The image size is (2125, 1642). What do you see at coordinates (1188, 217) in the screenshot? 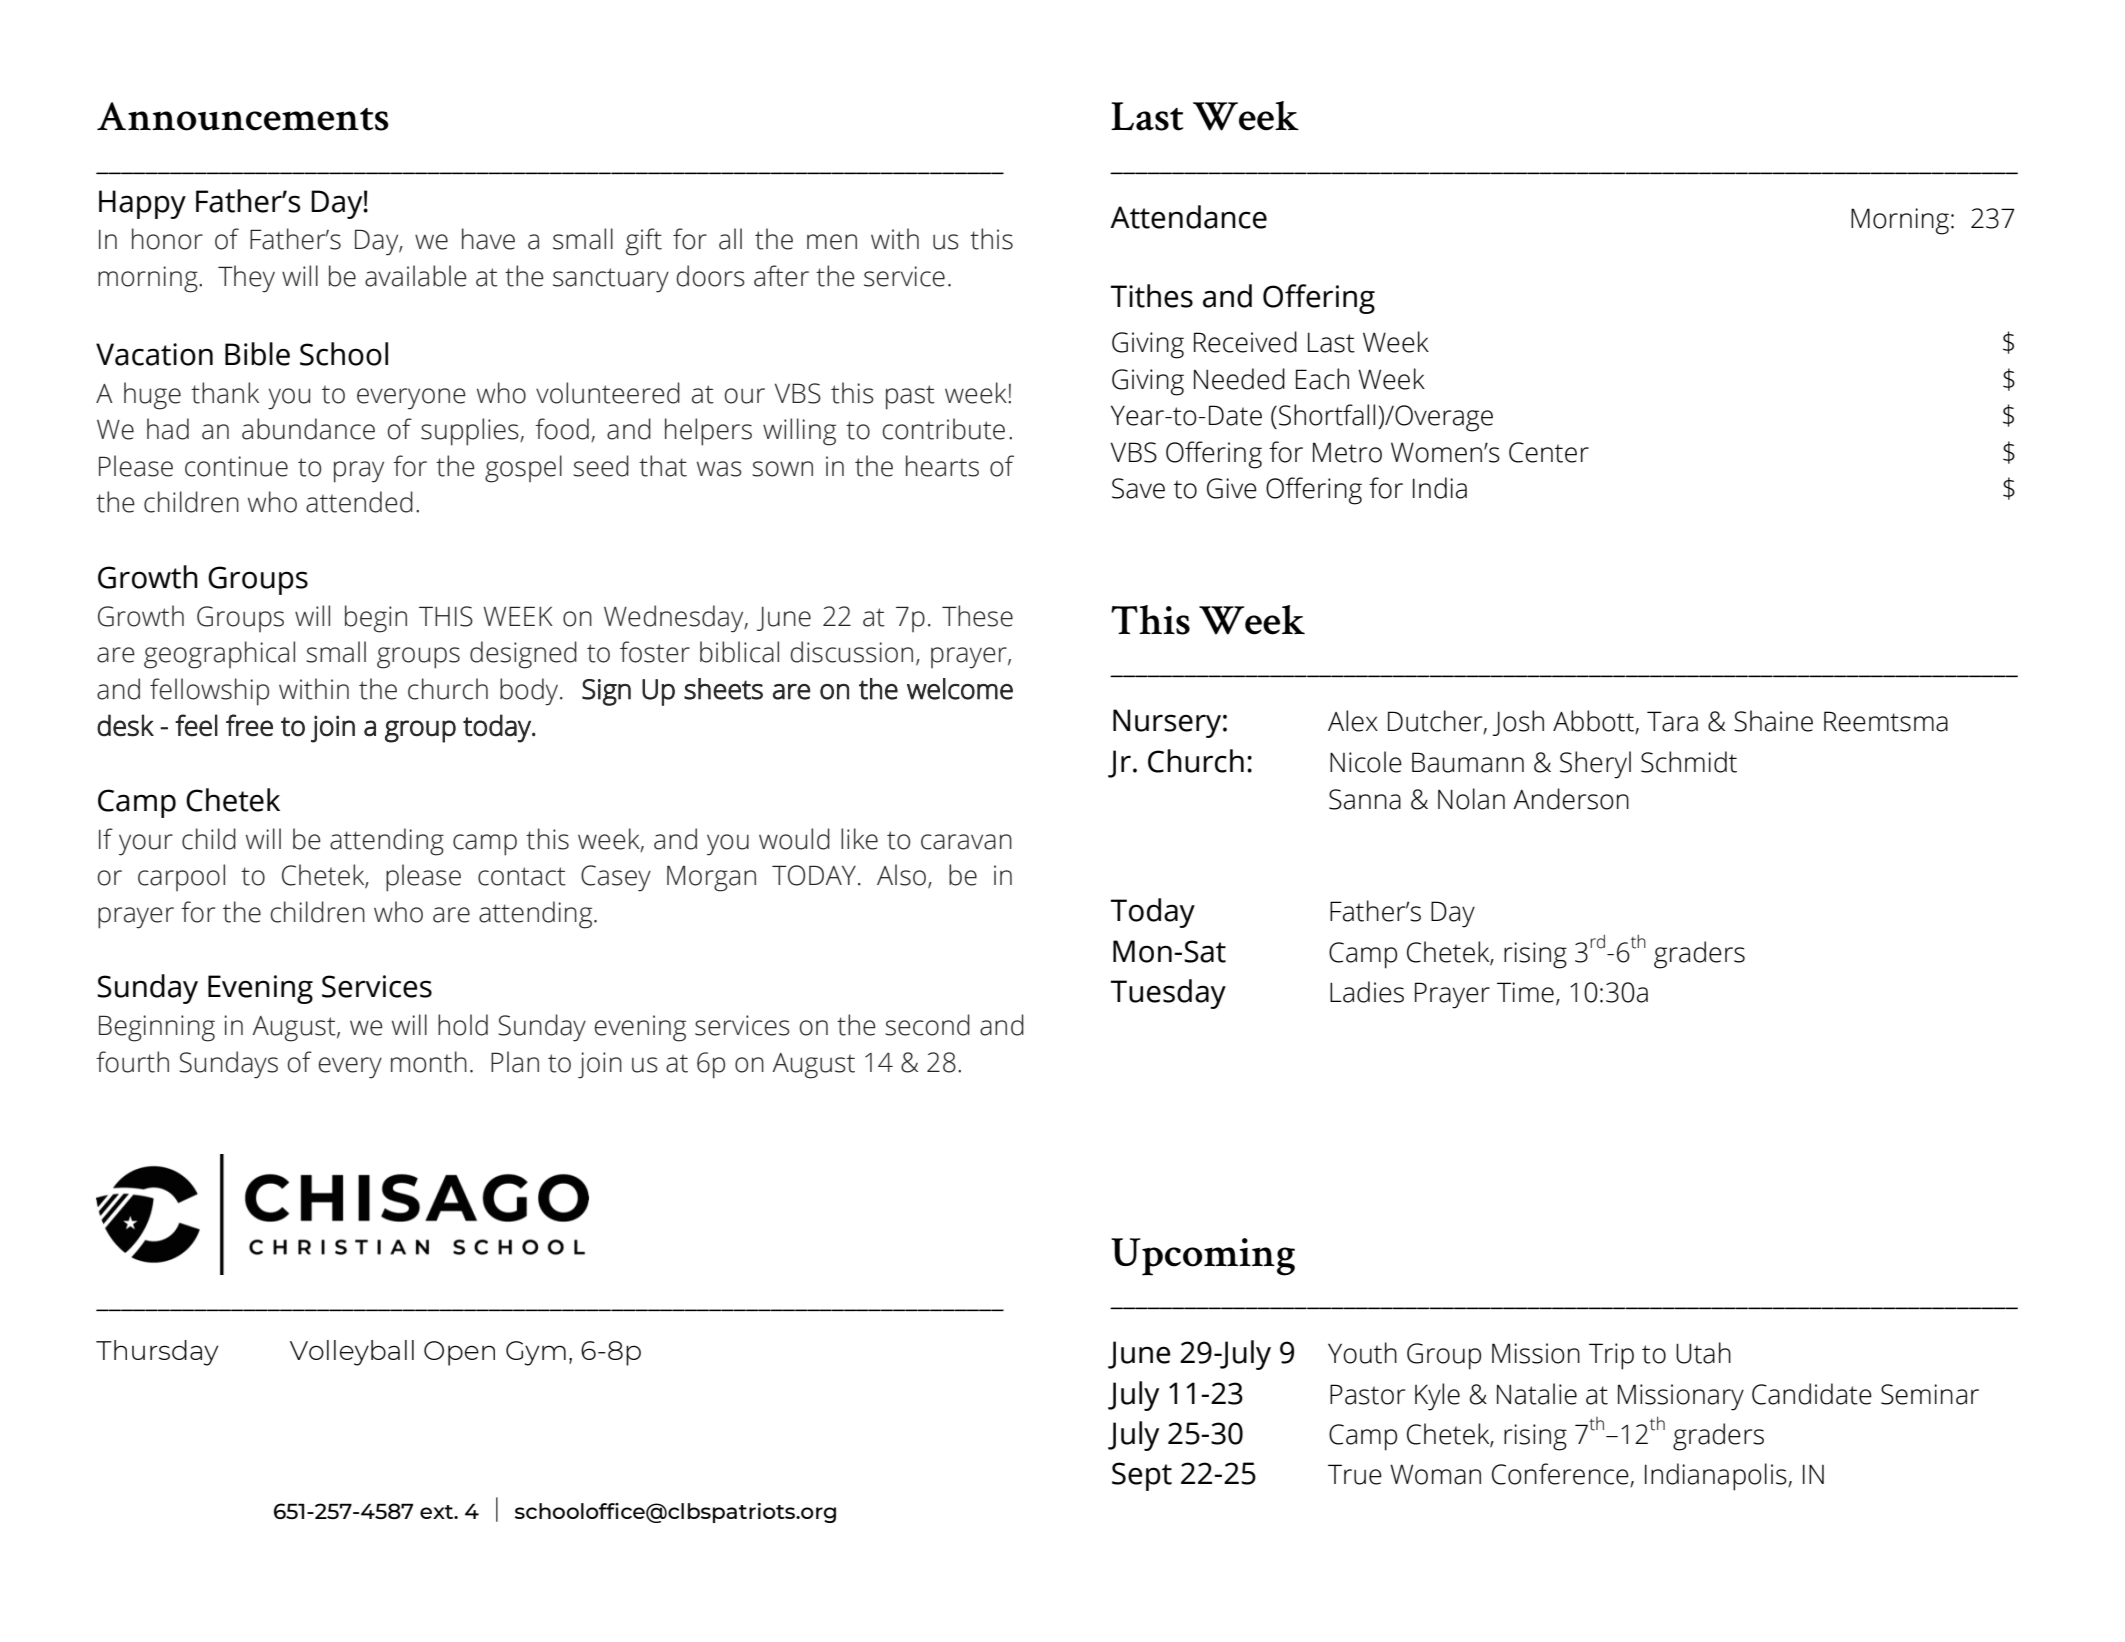
I see `Attendance` at bounding box center [1188, 217].
